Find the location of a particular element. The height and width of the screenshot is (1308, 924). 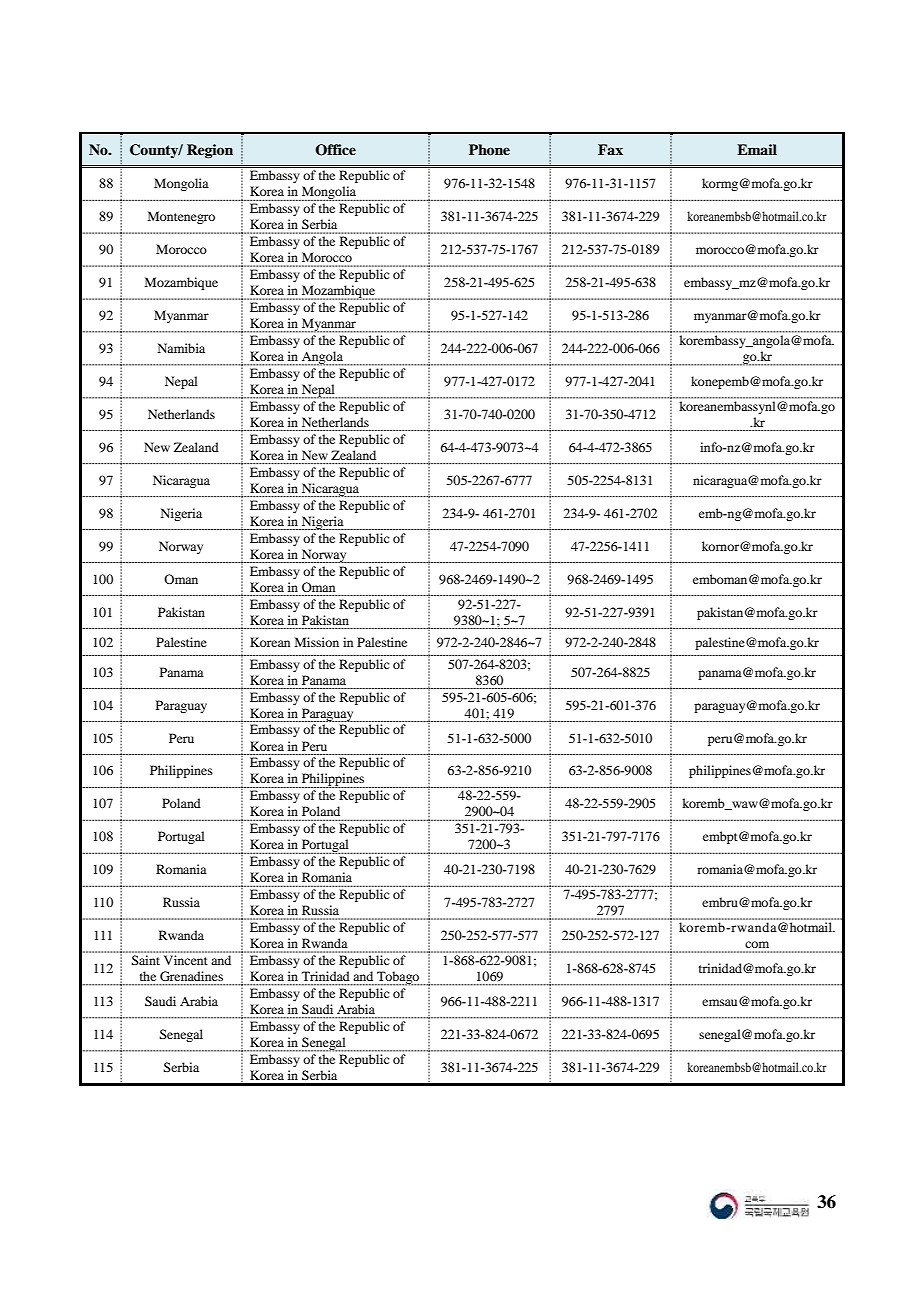

Mission is located at coordinates (317, 642).
